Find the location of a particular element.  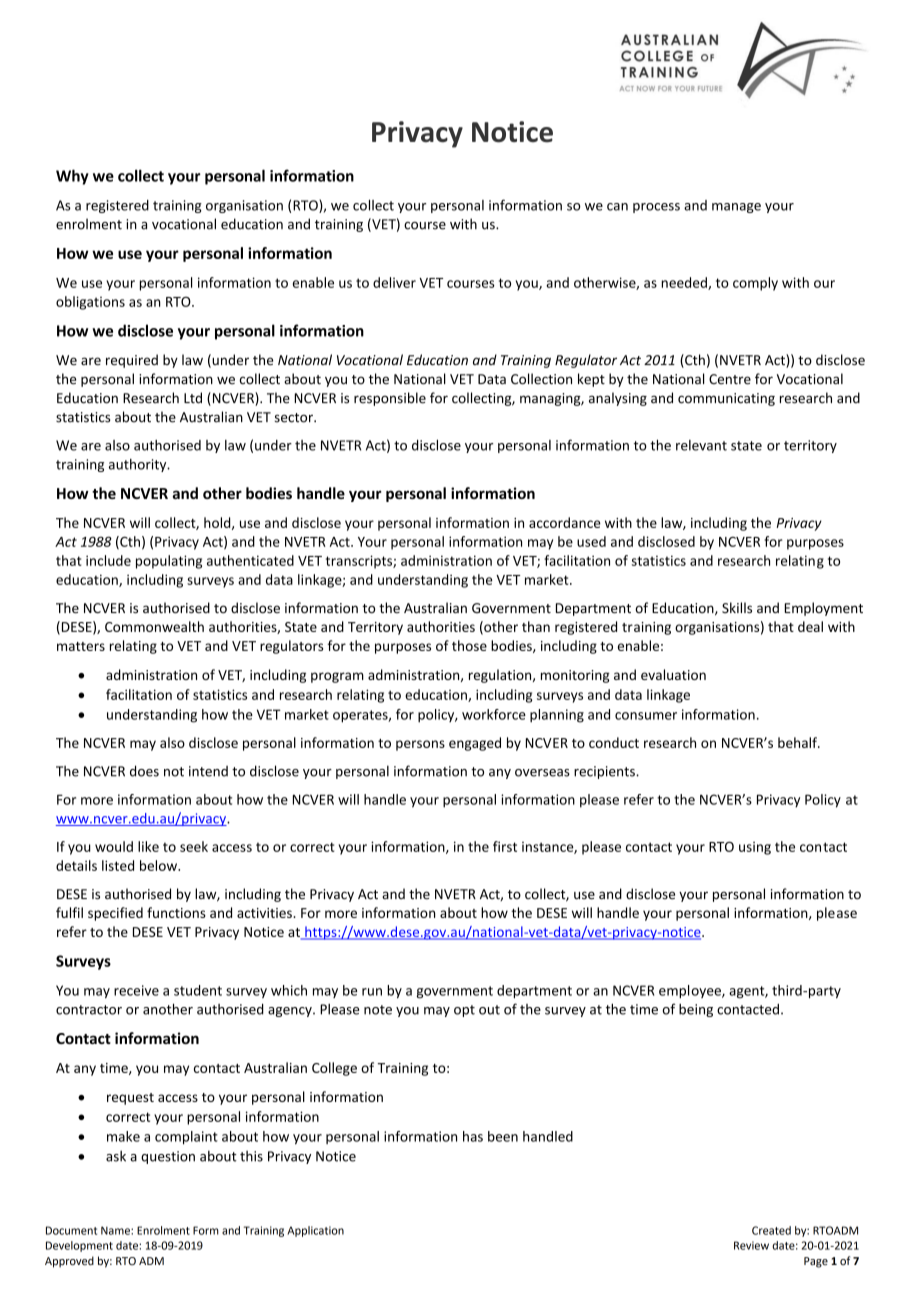

behalf is located at coordinates (798, 742).
